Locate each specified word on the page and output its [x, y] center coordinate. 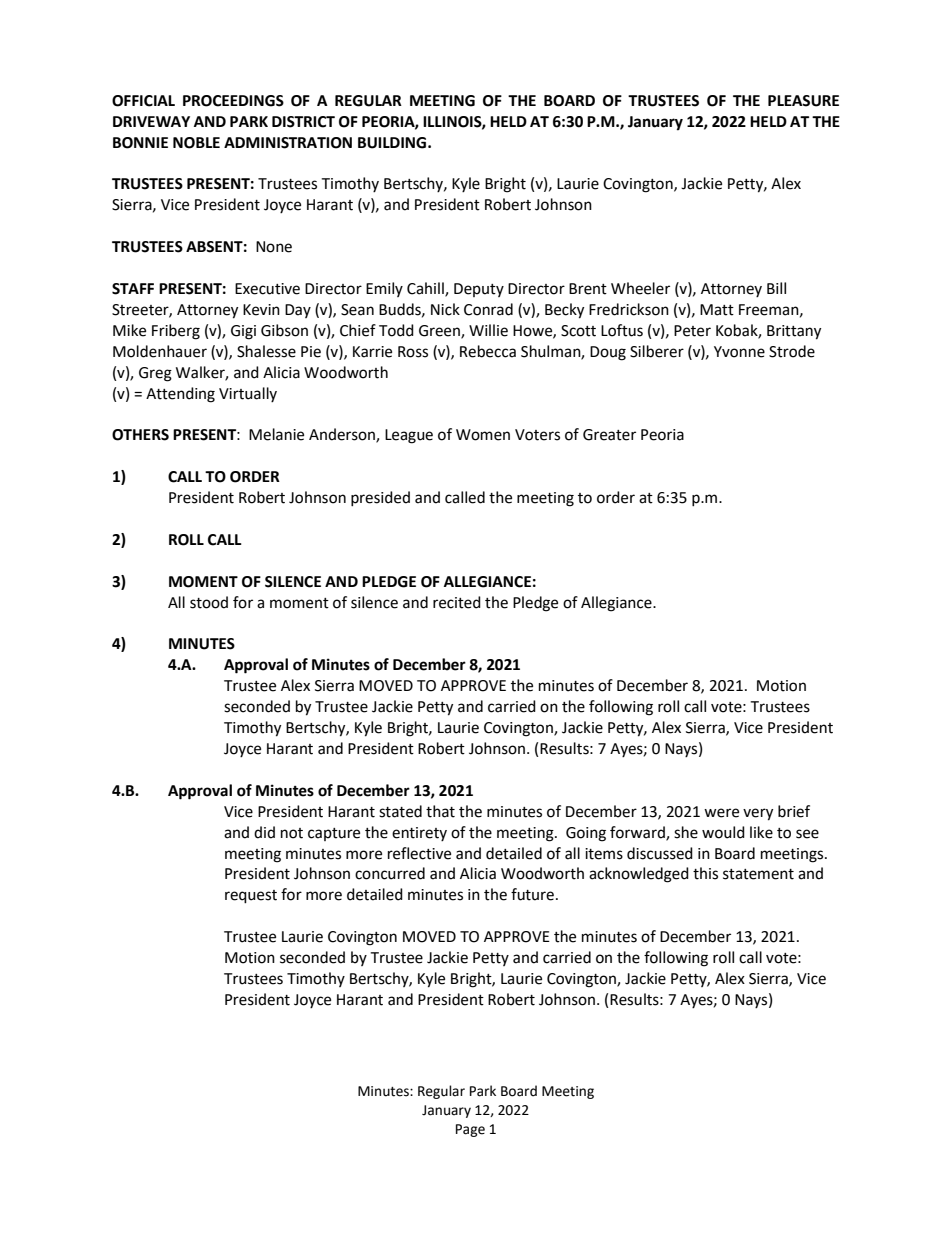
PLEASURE [803, 101]
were [721, 813]
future [534, 894]
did [264, 832]
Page [470, 1130]
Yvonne [739, 352]
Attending [180, 395]
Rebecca [488, 351]
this [705, 873]
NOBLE [196, 143]
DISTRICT [303, 122]
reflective [419, 853]
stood [209, 602]
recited [457, 602]
